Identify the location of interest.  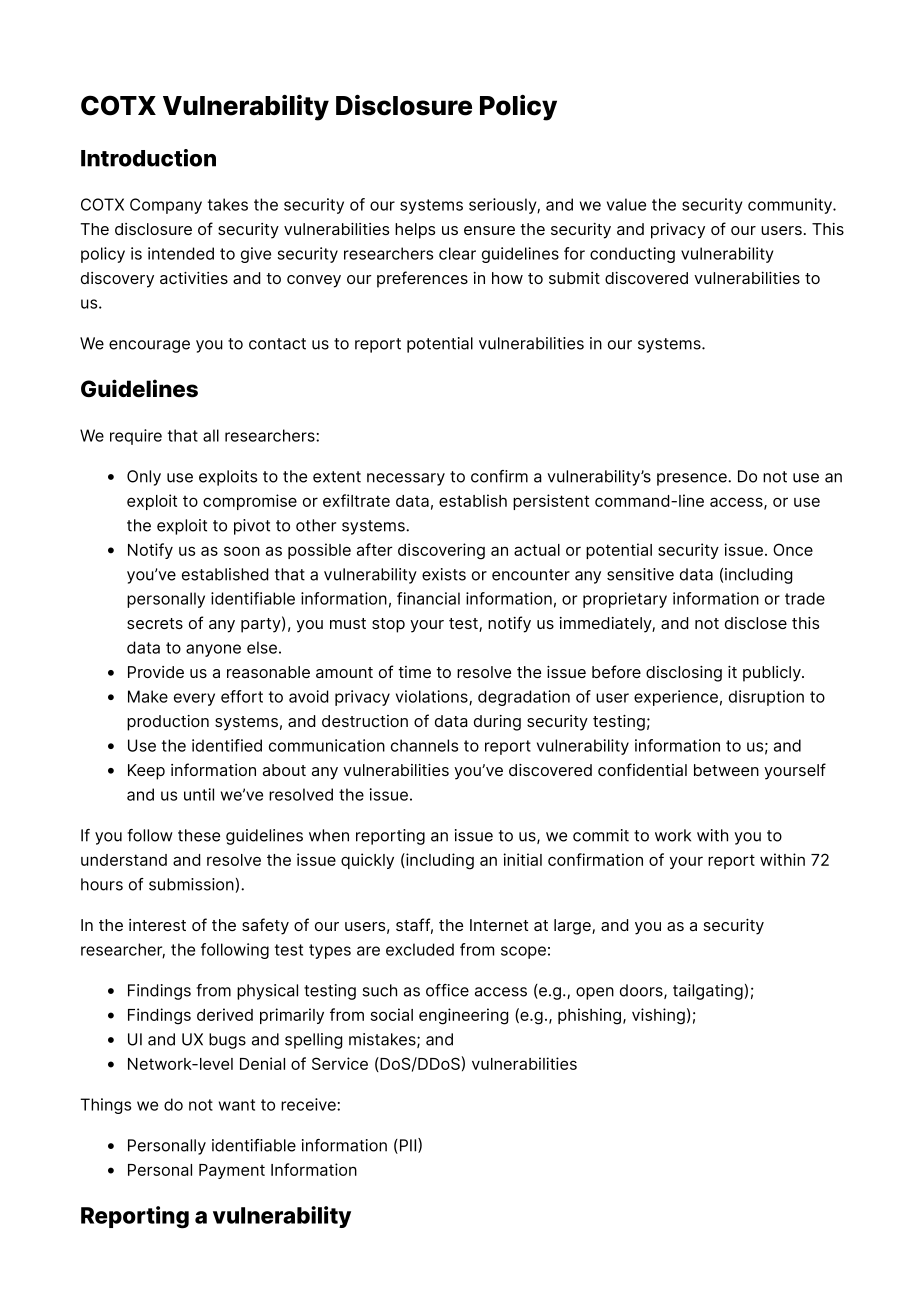
(157, 925).
